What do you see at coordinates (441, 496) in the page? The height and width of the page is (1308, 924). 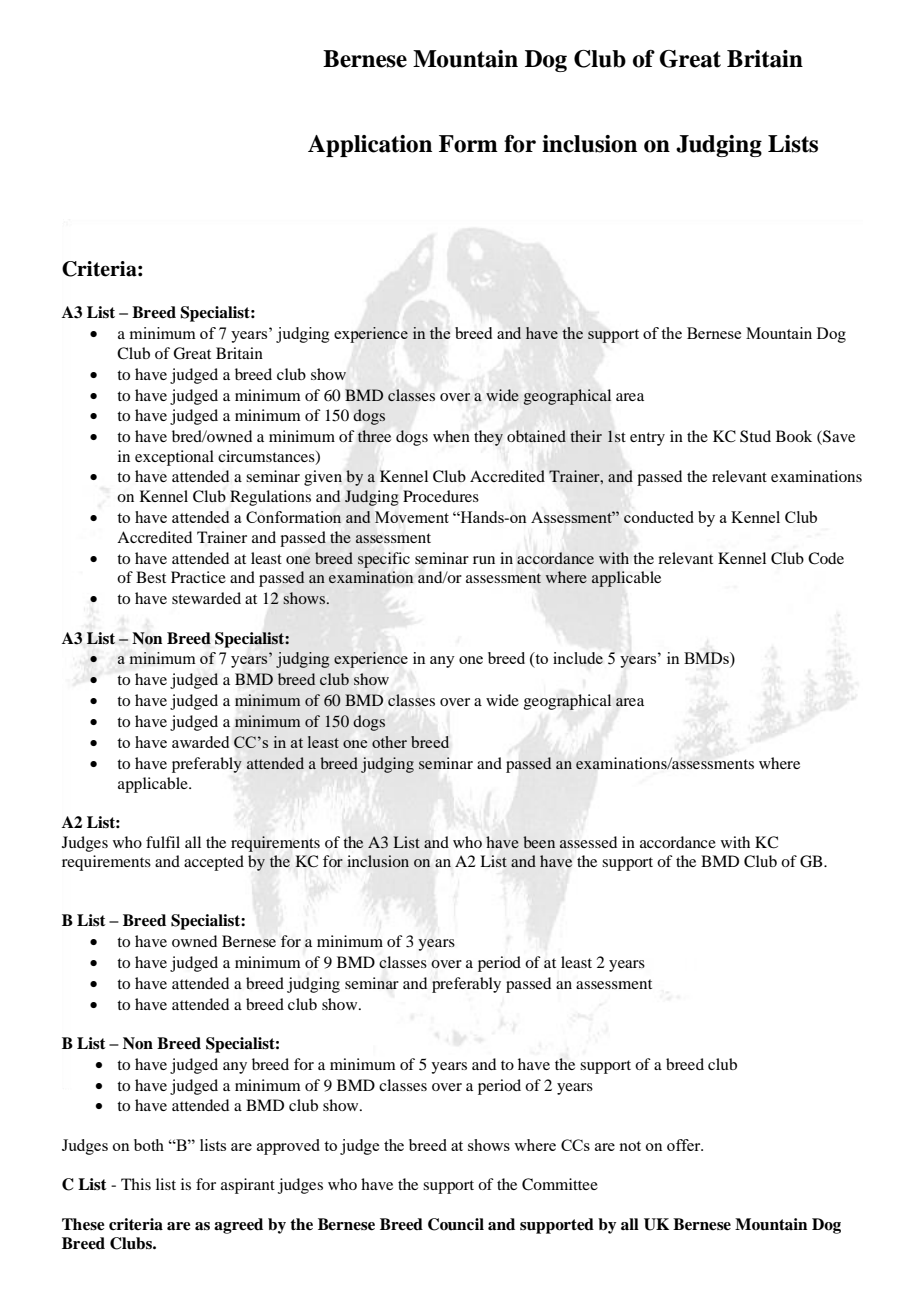 I see `Procedures` at bounding box center [441, 496].
